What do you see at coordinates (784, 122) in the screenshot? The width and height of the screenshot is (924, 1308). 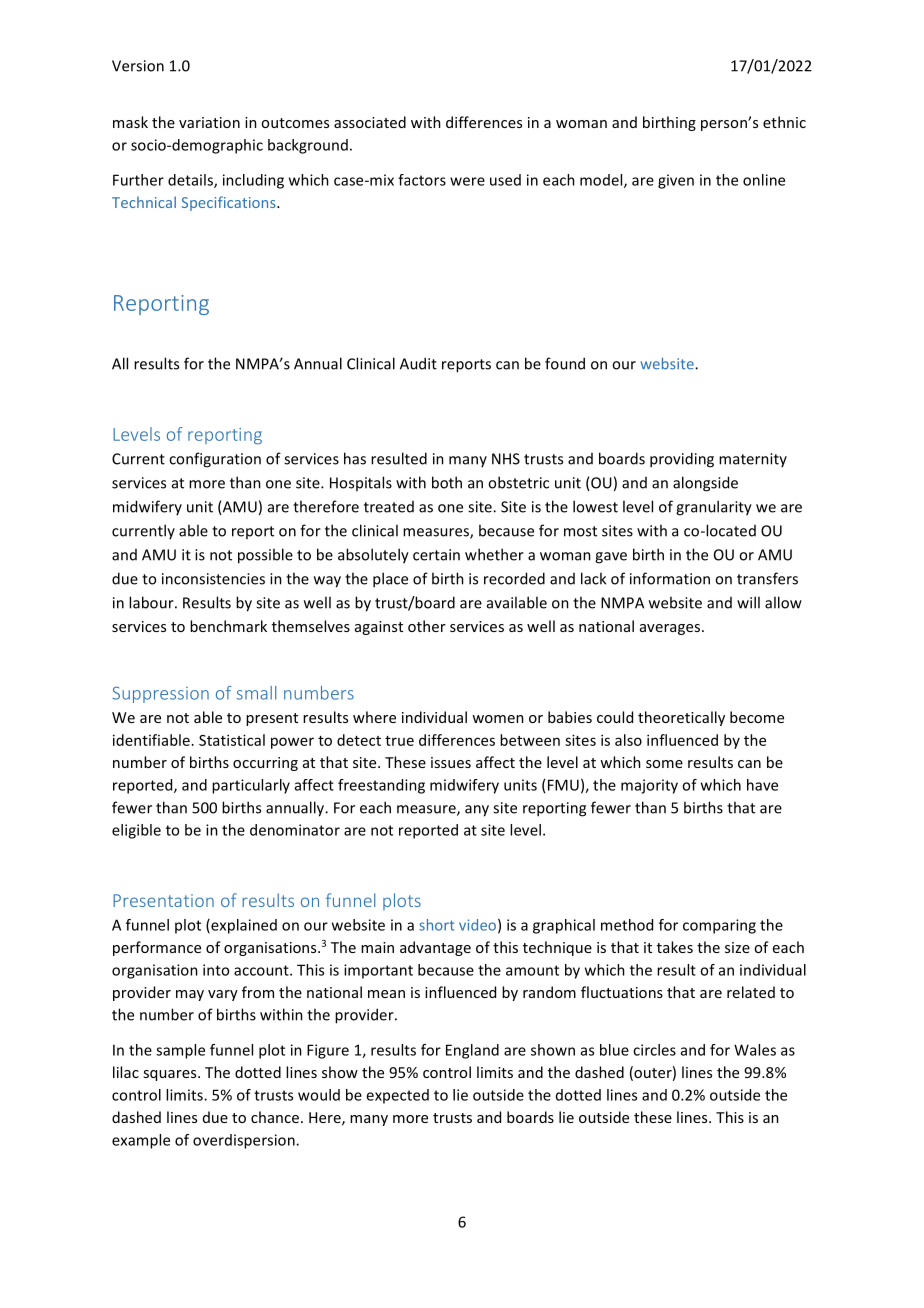 I see `ethnic` at bounding box center [784, 122].
